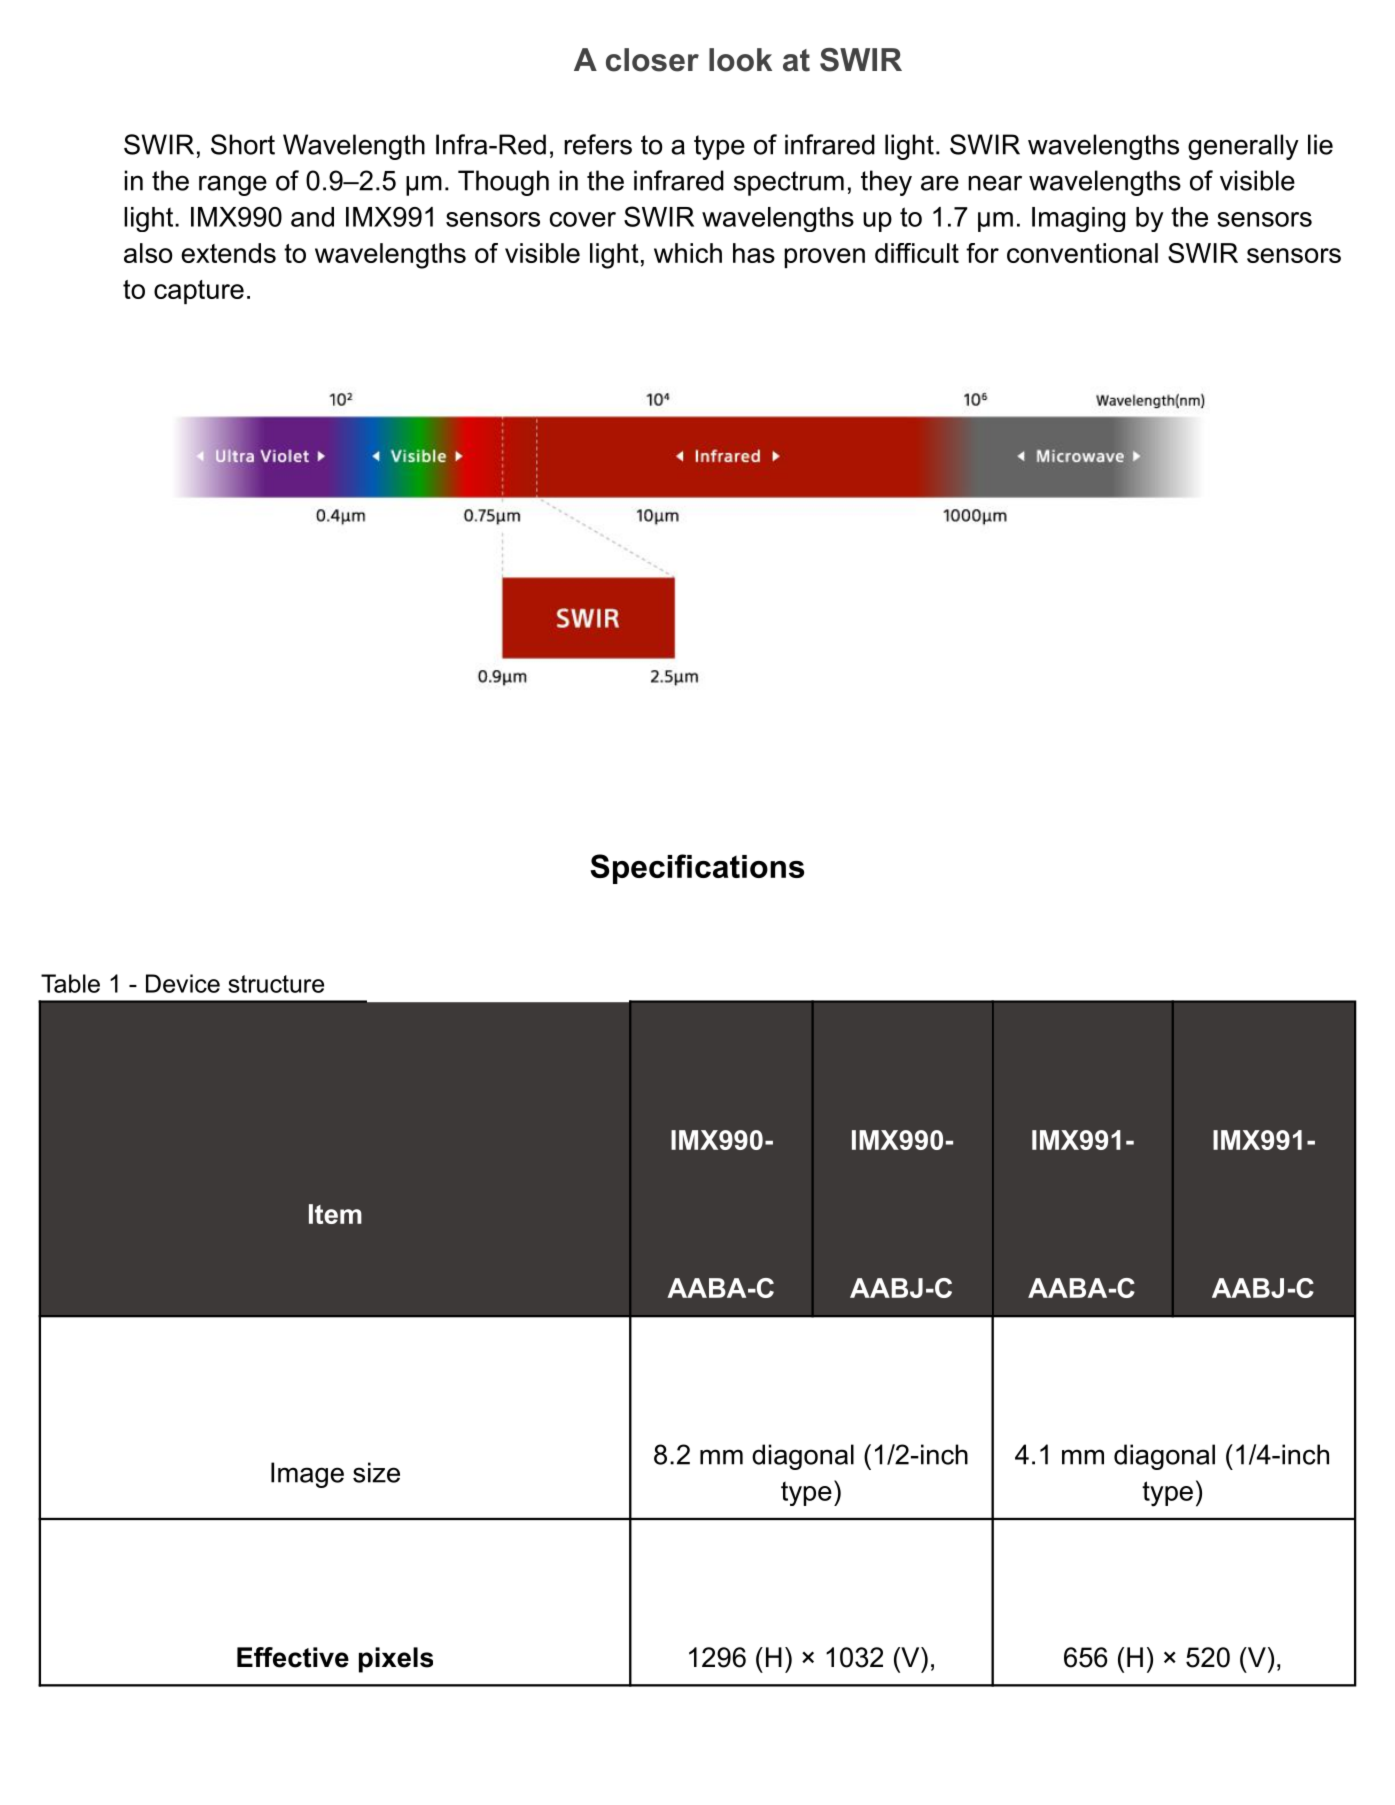 The width and height of the screenshot is (1395, 1805). I want to click on Effective, so click(293, 1657).
